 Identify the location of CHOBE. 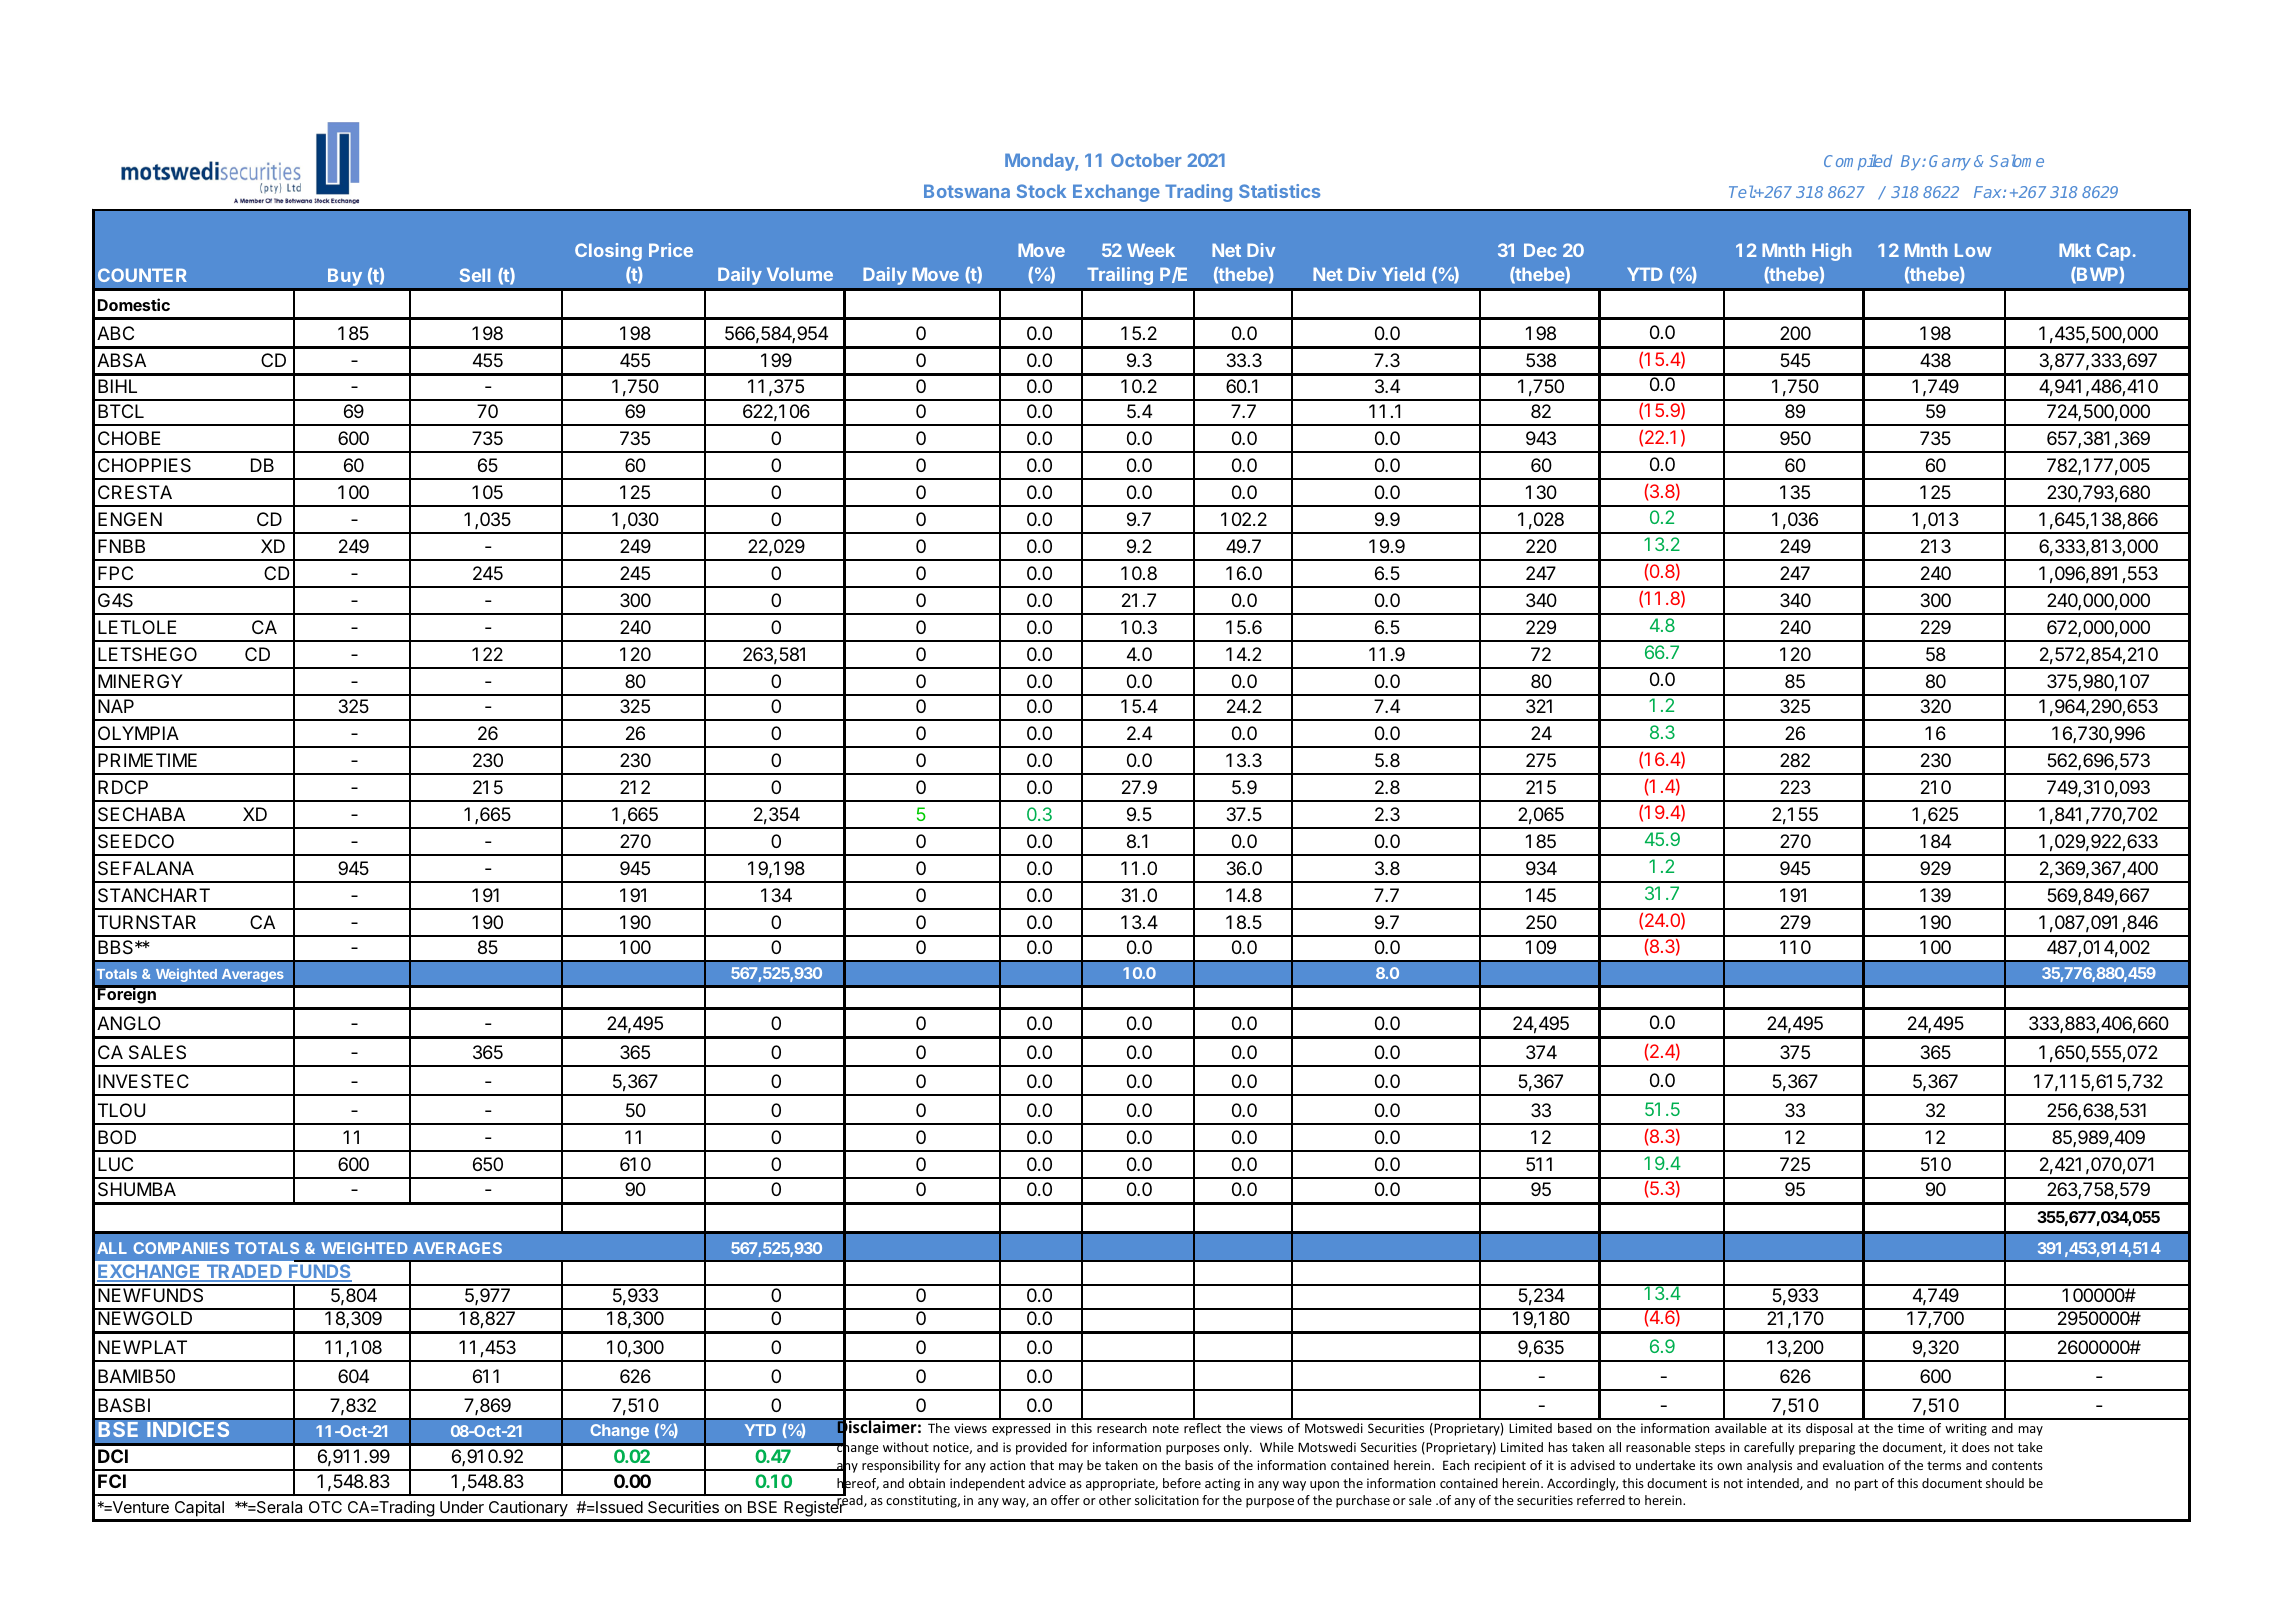
(129, 438).
